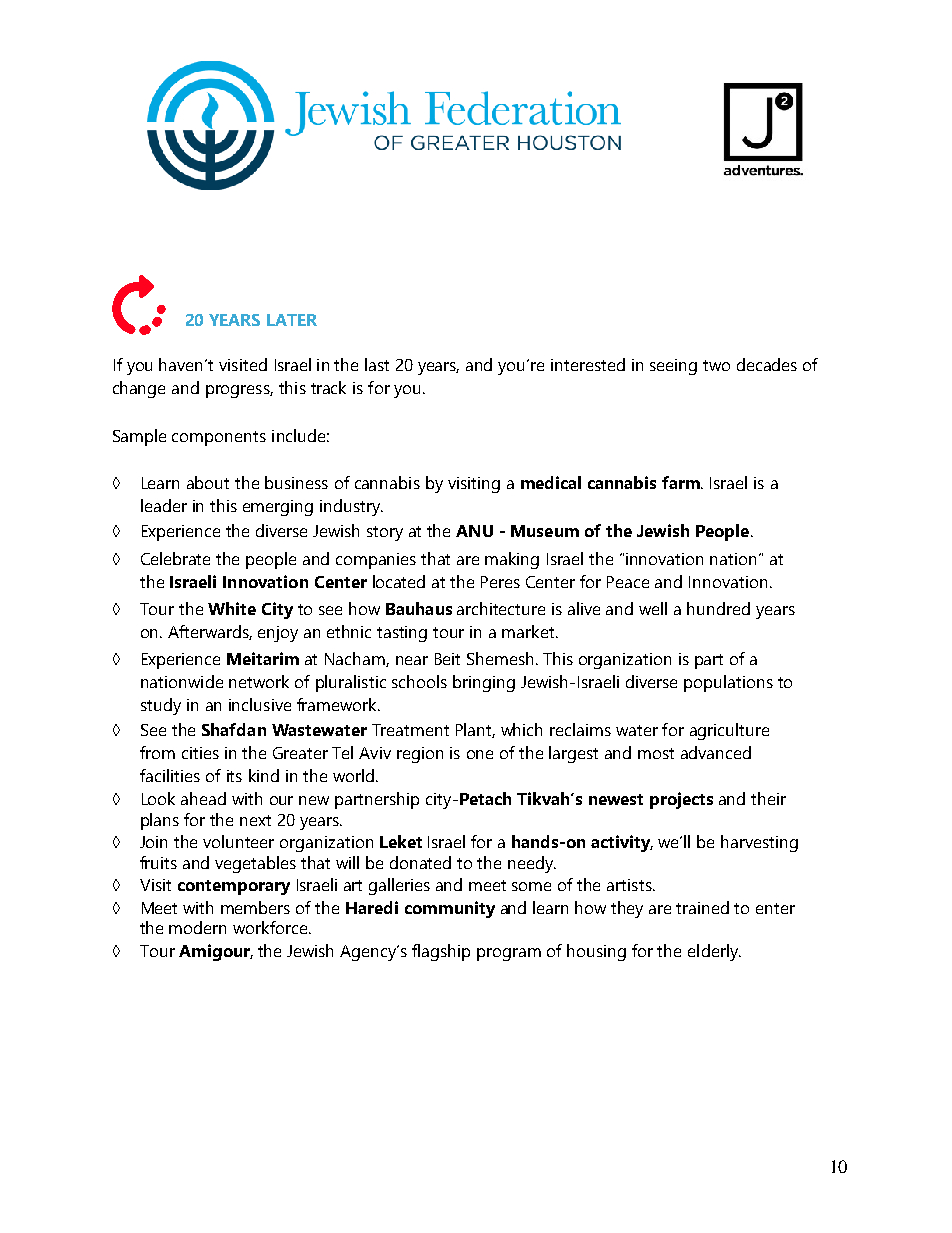  Describe the element at coordinates (714, 952) in the screenshot. I see `elderly` at that location.
